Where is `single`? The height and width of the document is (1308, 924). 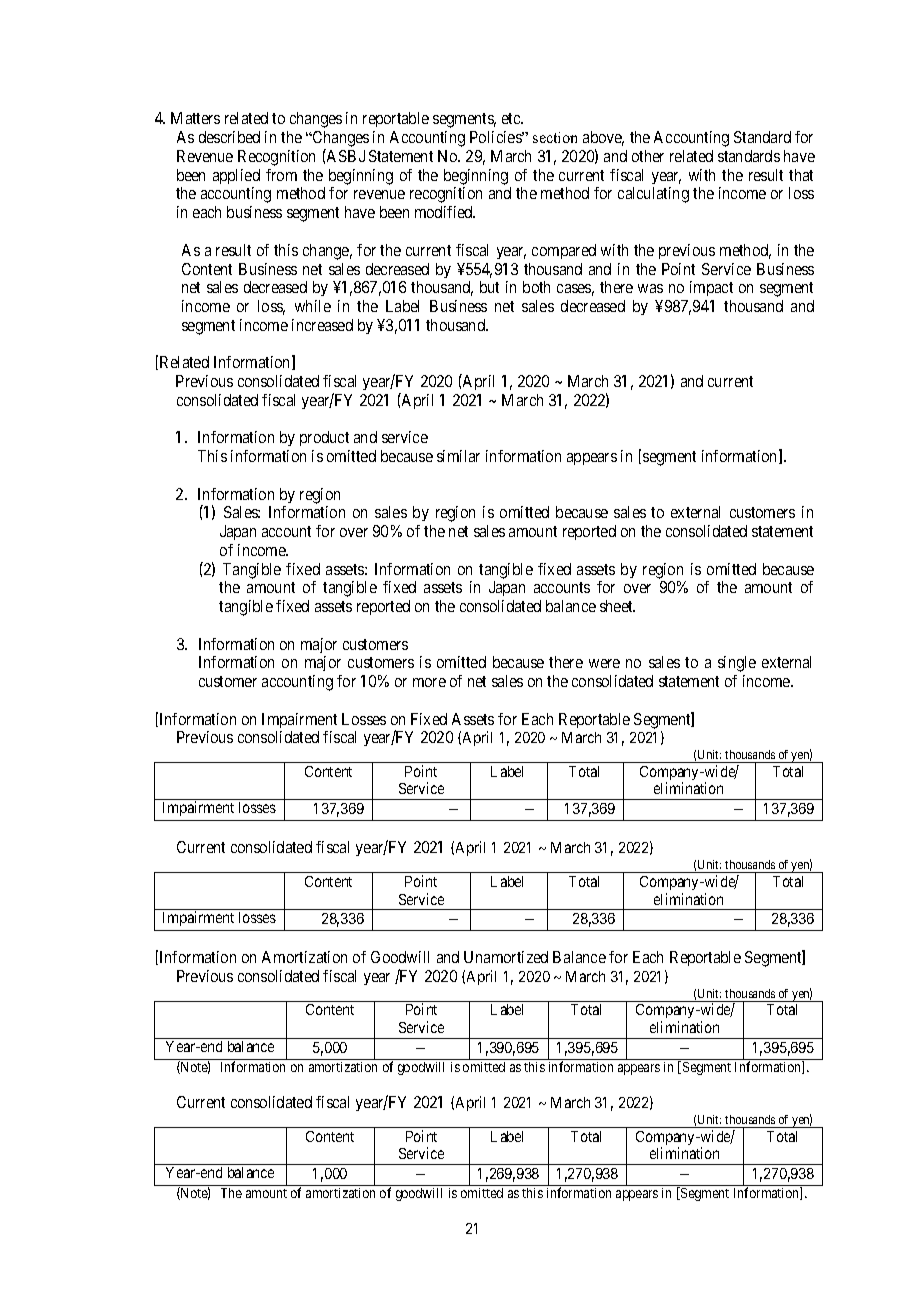
single is located at coordinates (737, 664).
